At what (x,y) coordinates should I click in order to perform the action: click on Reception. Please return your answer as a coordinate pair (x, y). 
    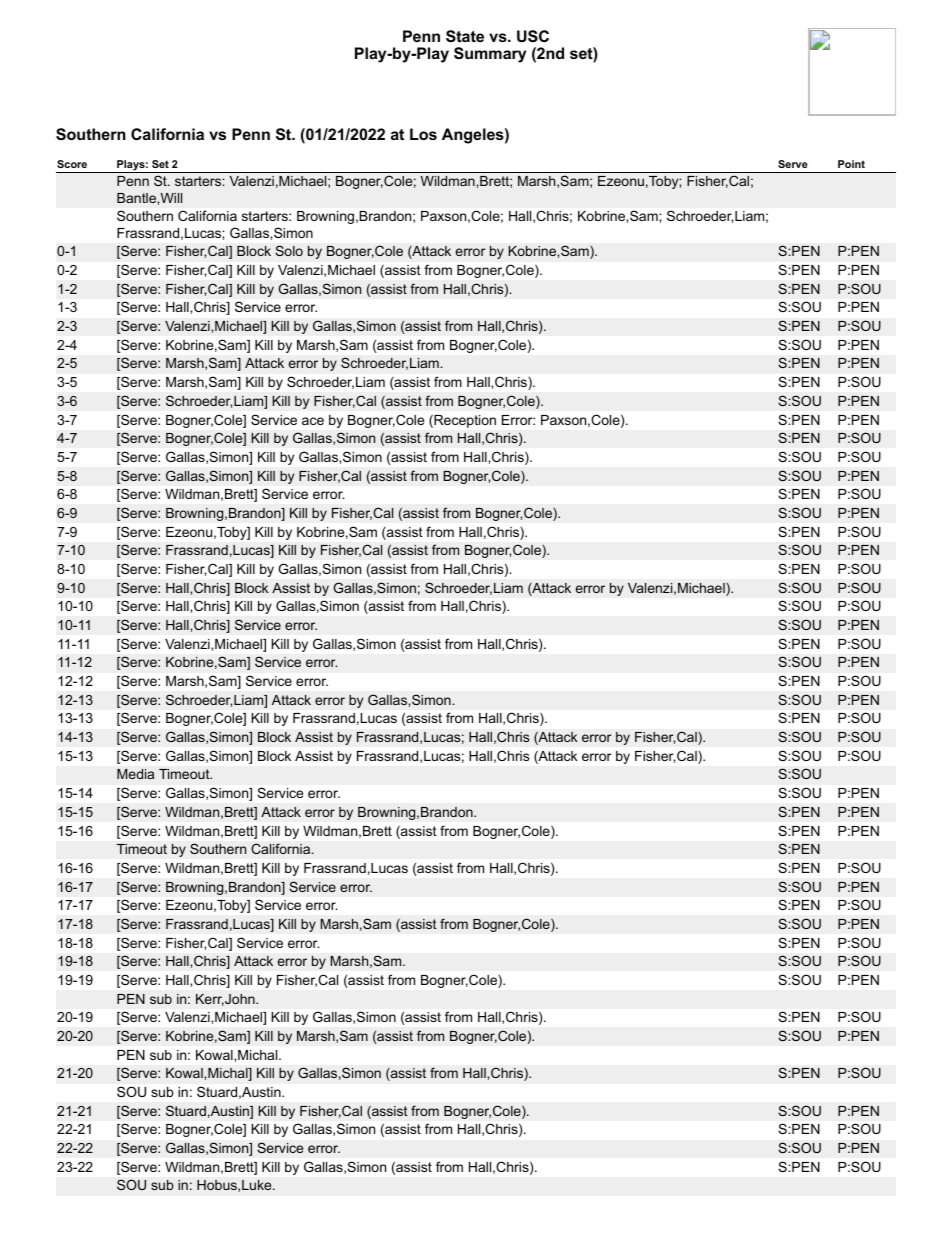
    Looking at the image, I should click on (464, 421).
